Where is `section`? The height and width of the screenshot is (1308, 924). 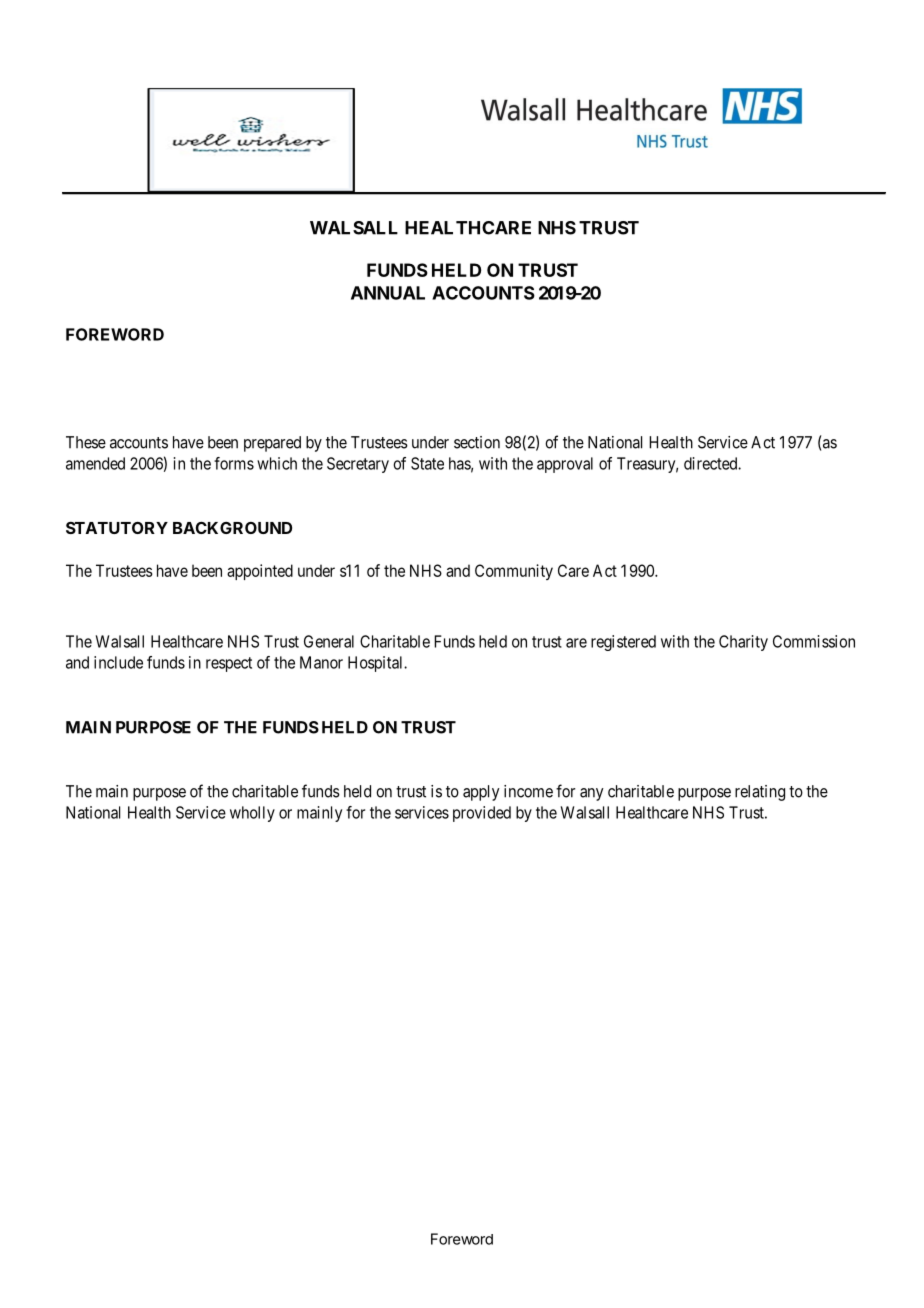 section is located at coordinates (477, 442).
